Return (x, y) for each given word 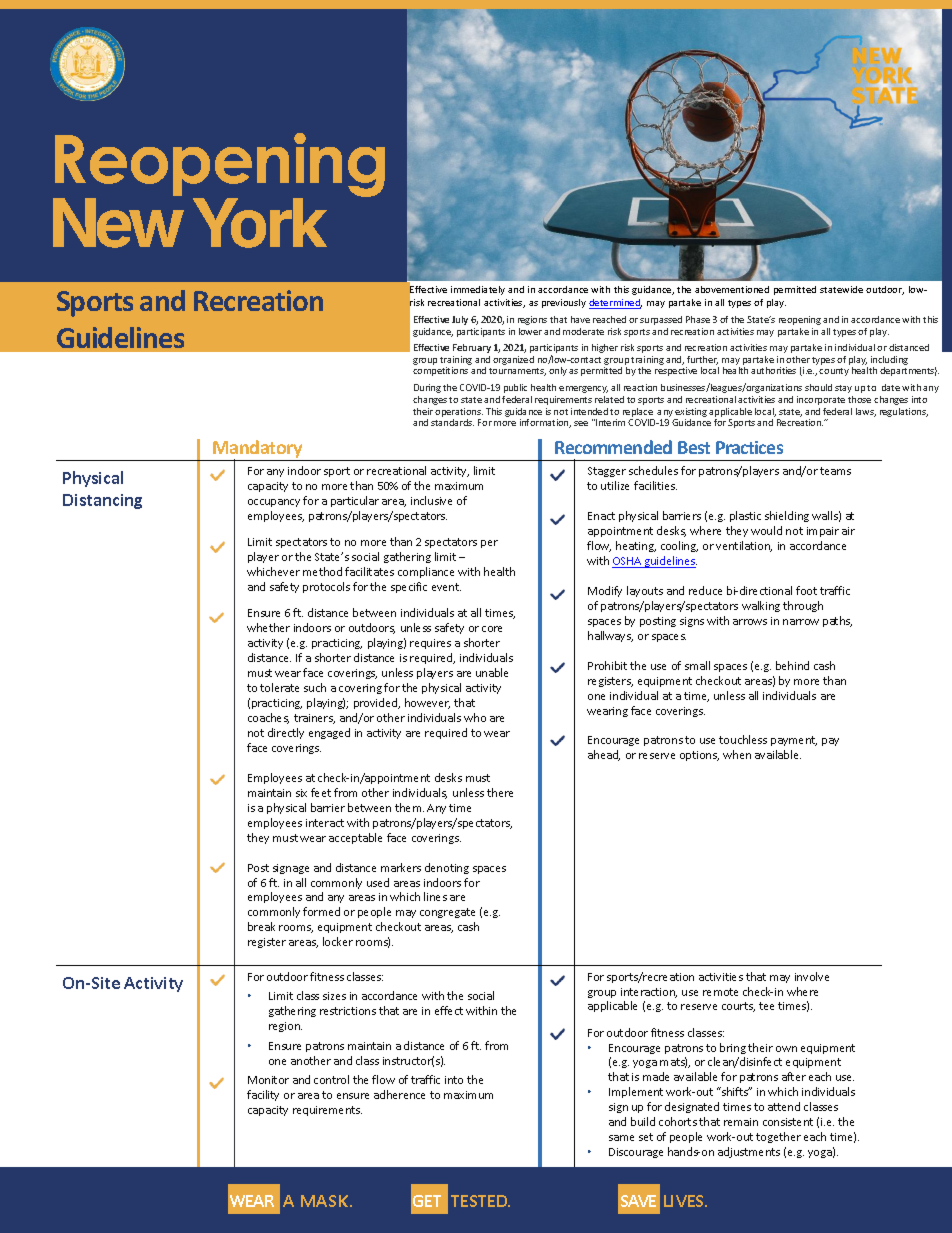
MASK (326, 1201)
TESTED (480, 1201)
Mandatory (258, 450)
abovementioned (732, 289)
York (260, 223)
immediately (478, 290)
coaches (268, 718)
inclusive (431, 500)
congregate (447, 913)
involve (812, 976)
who (475, 717)
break (261, 926)
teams (835, 471)
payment (794, 741)
